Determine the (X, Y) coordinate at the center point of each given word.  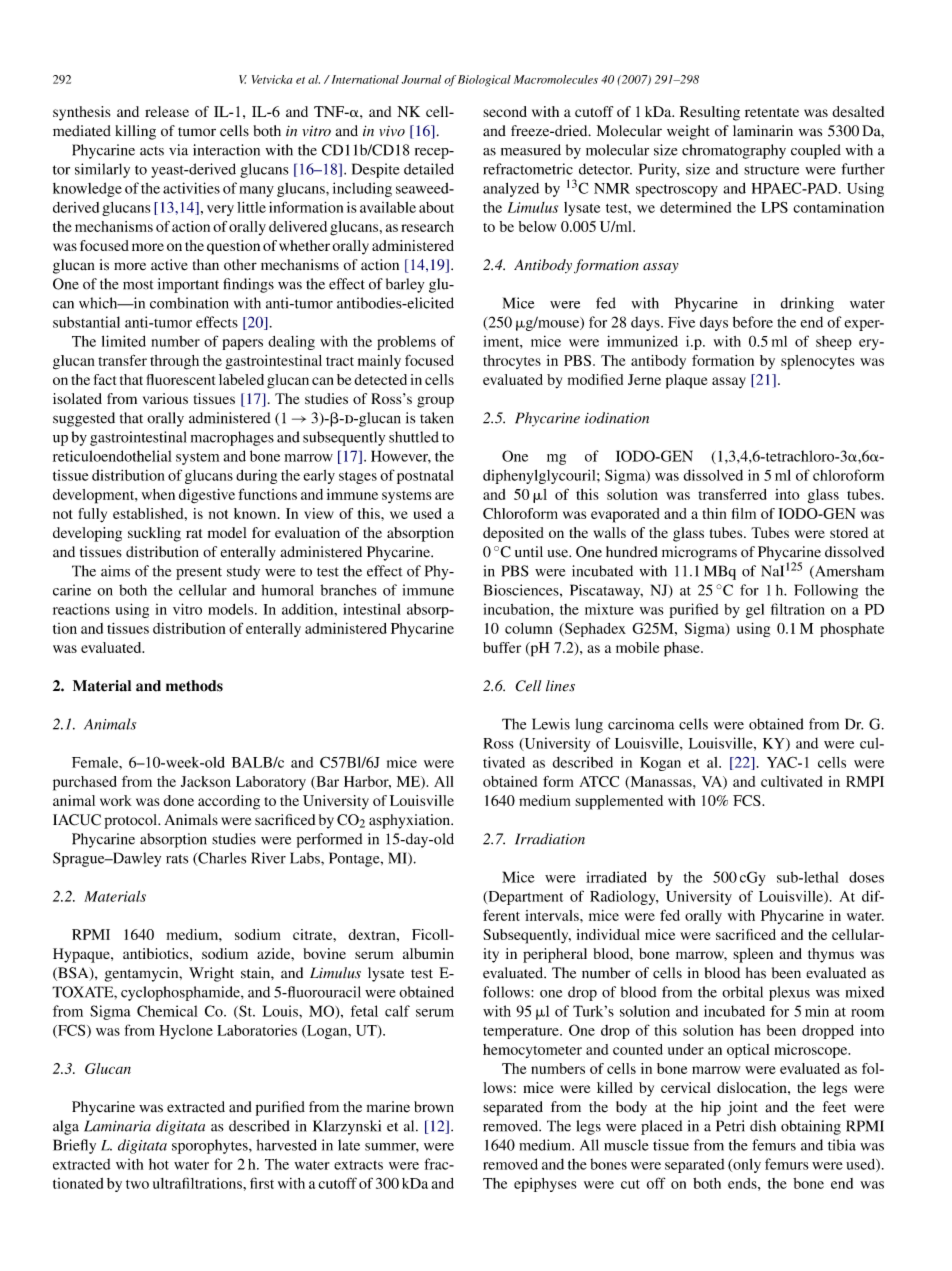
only (746, 1165)
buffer (502, 647)
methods (194, 686)
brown (434, 1107)
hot (159, 1164)
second (505, 111)
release (167, 111)
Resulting (710, 113)
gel (755, 611)
